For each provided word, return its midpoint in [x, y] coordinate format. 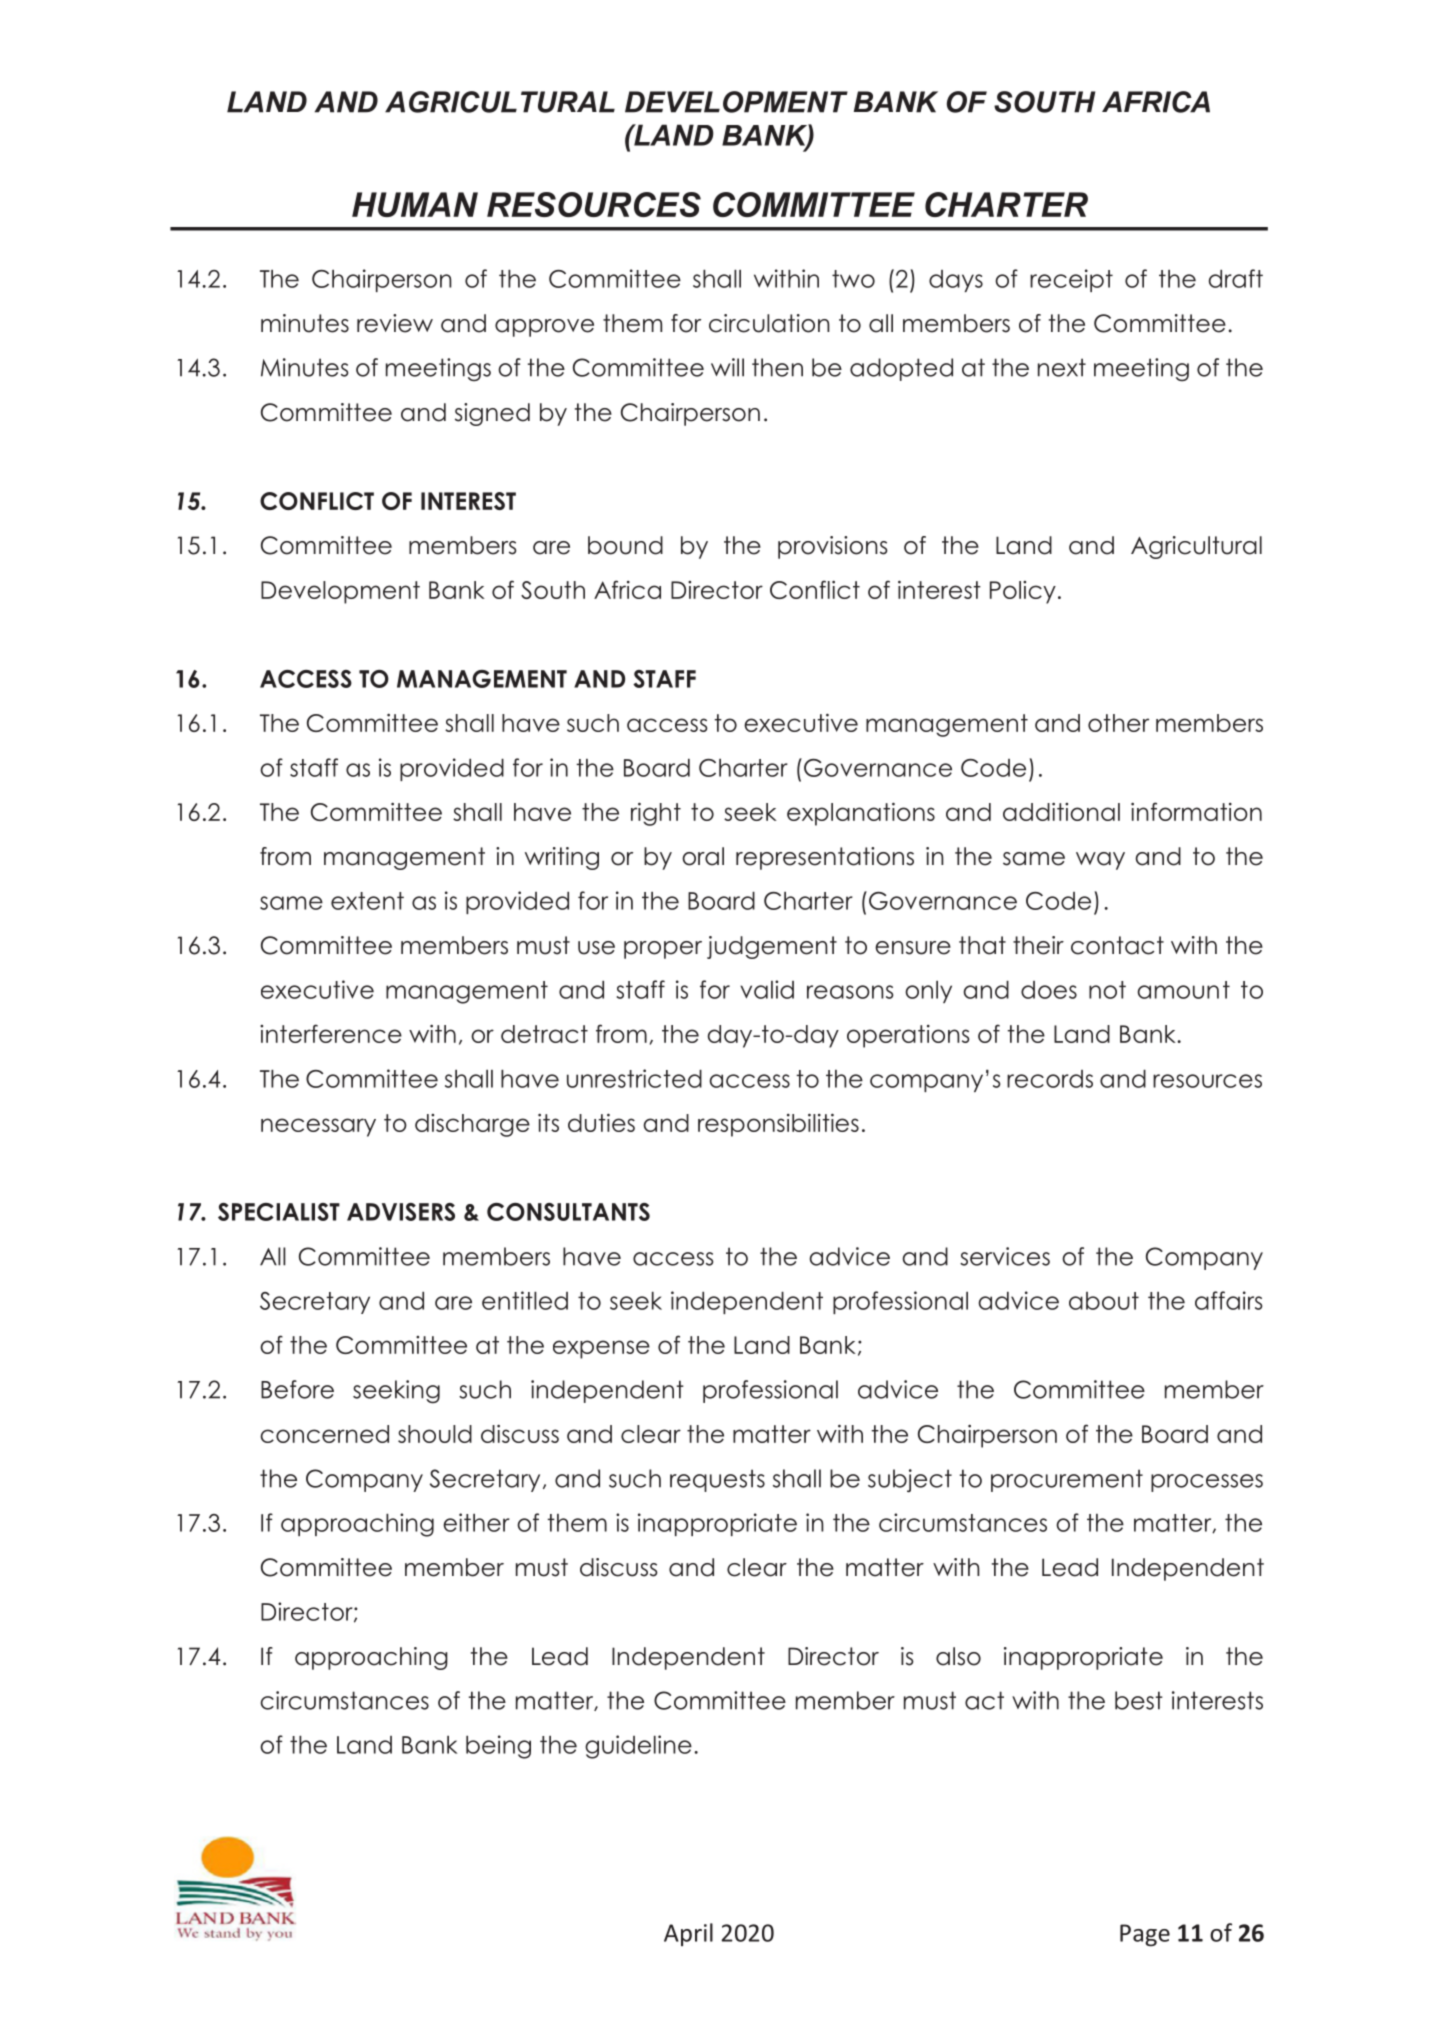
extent [367, 901]
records [1050, 1079]
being [498, 1747]
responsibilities [778, 1125]
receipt [1071, 280]
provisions [833, 547]
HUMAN [415, 204]
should [435, 1434]
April [688, 1934]
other [1118, 723]
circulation [769, 323]
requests [717, 1480]
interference [331, 1033]
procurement [1067, 1480]
